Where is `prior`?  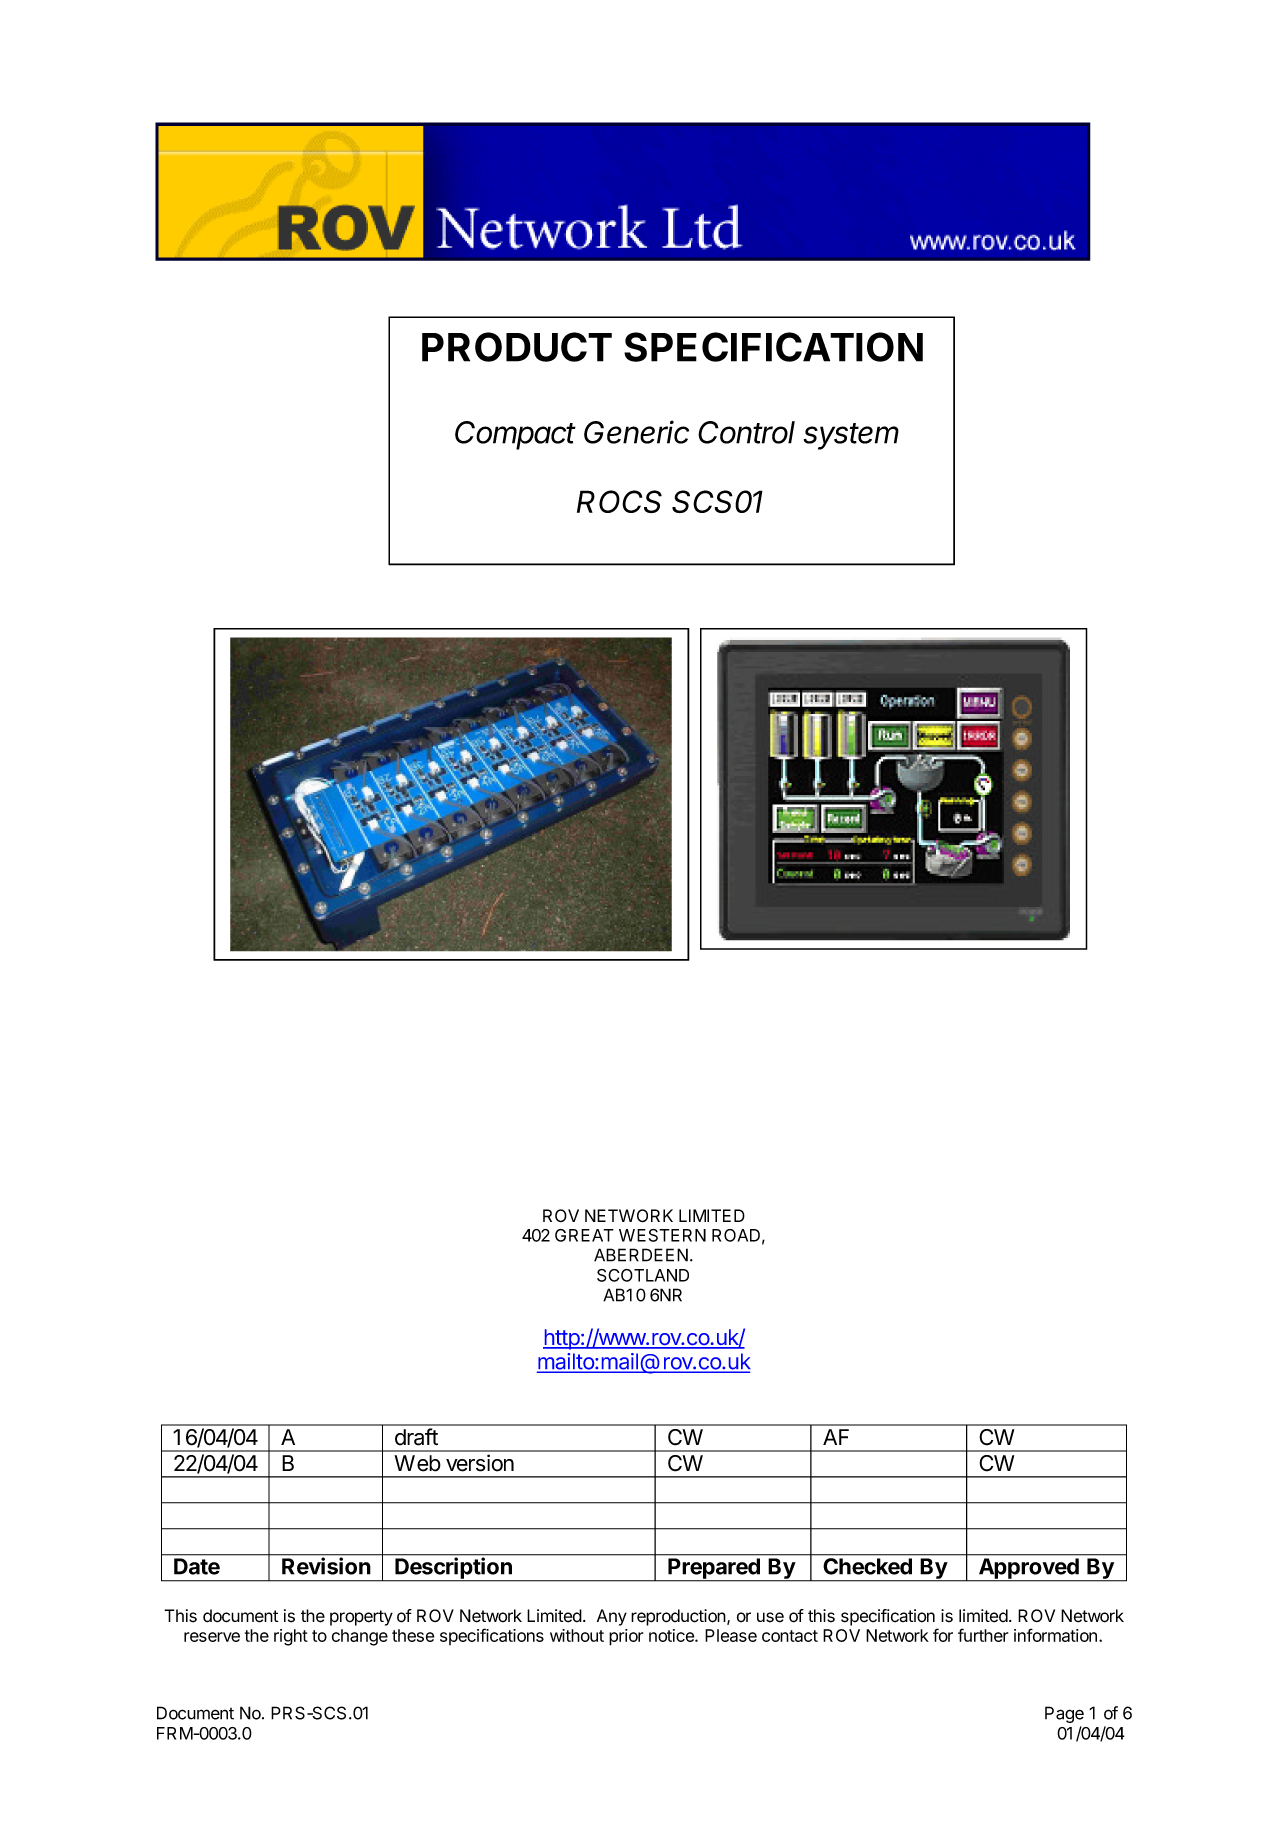
prior is located at coordinates (626, 1637).
